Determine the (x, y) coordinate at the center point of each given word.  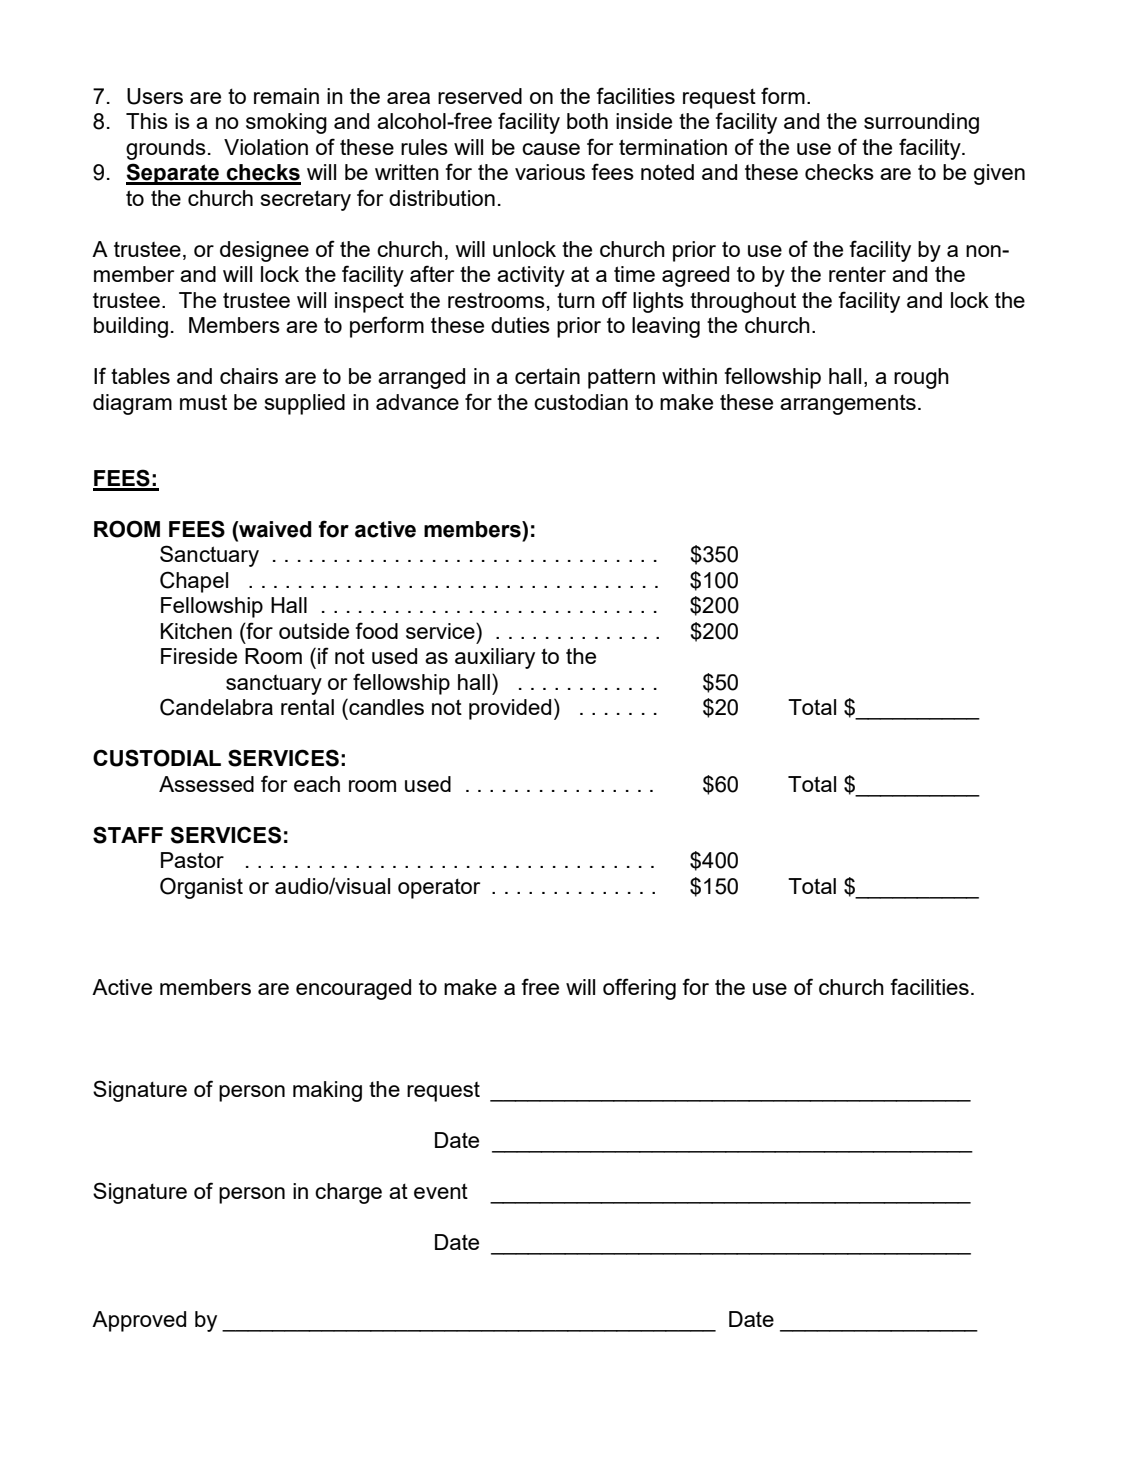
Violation (266, 147)
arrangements (848, 404)
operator (439, 888)
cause (551, 149)
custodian (581, 402)
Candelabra (216, 707)
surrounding (921, 123)
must (203, 402)
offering (639, 989)
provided (510, 709)
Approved (139, 1321)
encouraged (353, 989)
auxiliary (495, 658)
